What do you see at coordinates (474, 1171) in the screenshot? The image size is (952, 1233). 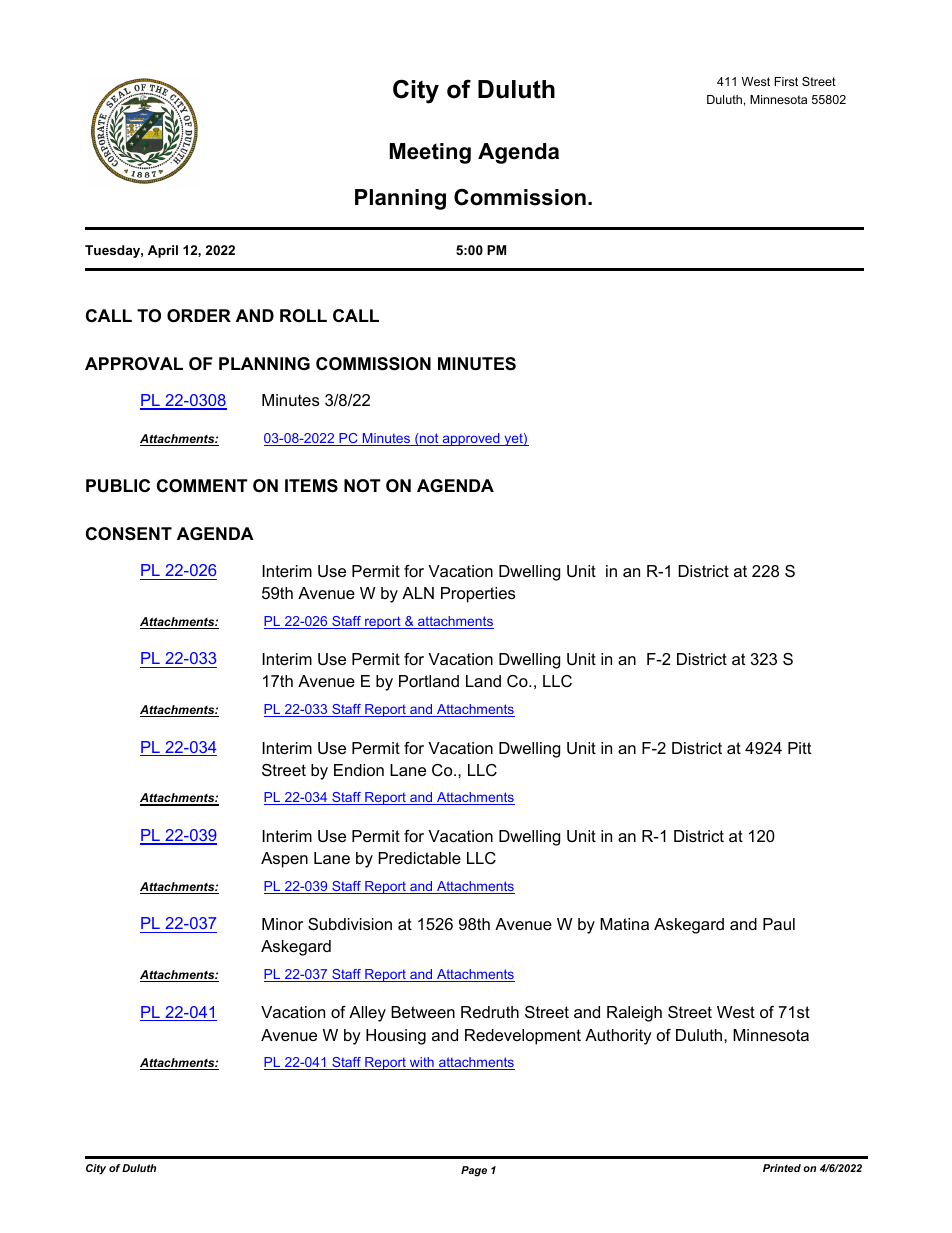 I see `Page` at bounding box center [474, 1171].
